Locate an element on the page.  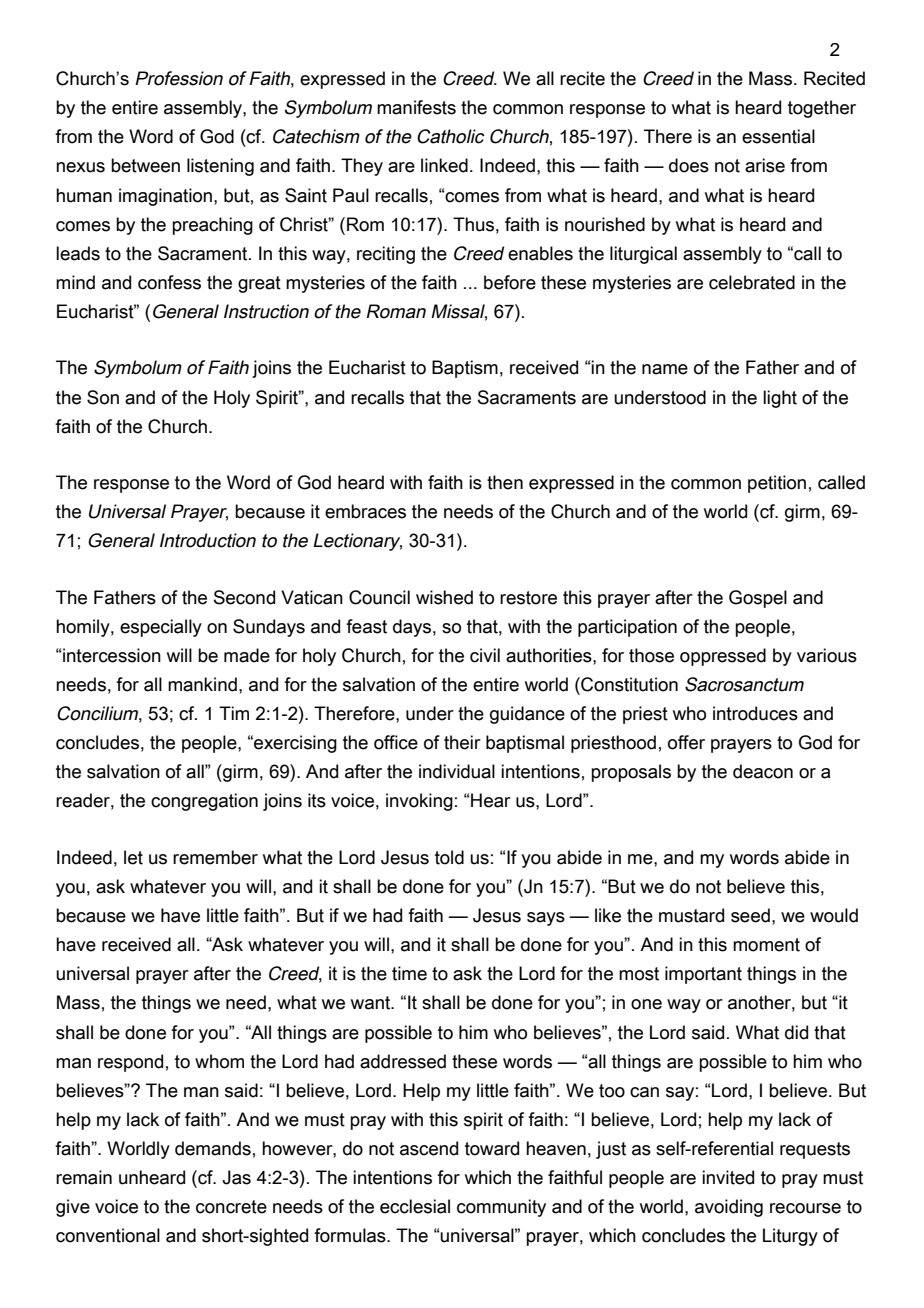
essential is located at coordinates (778, 136).
